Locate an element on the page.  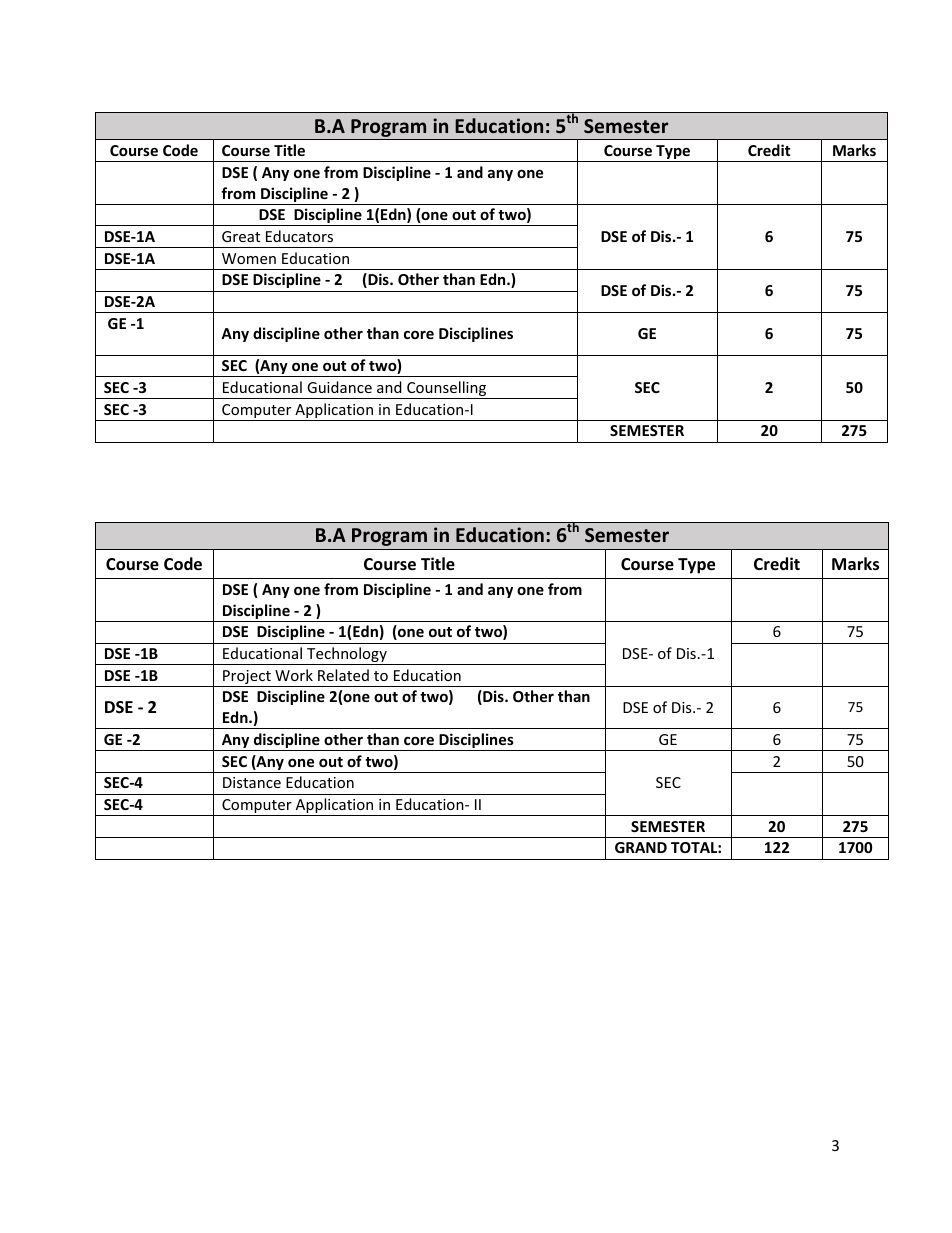
Related is located at coordinates (343, 675).
